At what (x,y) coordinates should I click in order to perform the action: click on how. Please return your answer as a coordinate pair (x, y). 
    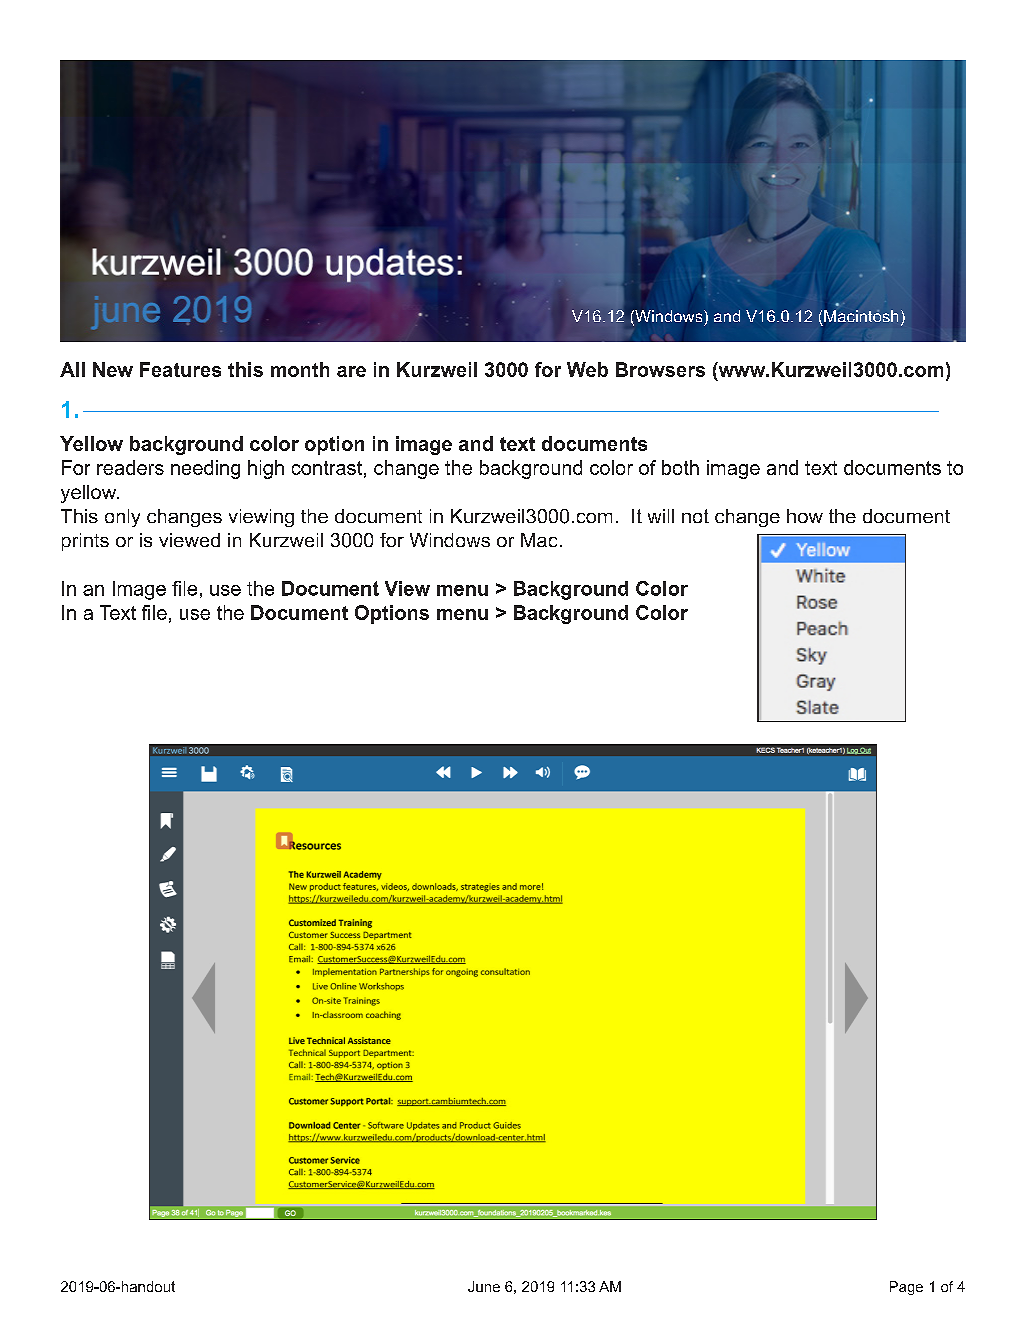
    Looking at the image, I should click on (805, 516).
